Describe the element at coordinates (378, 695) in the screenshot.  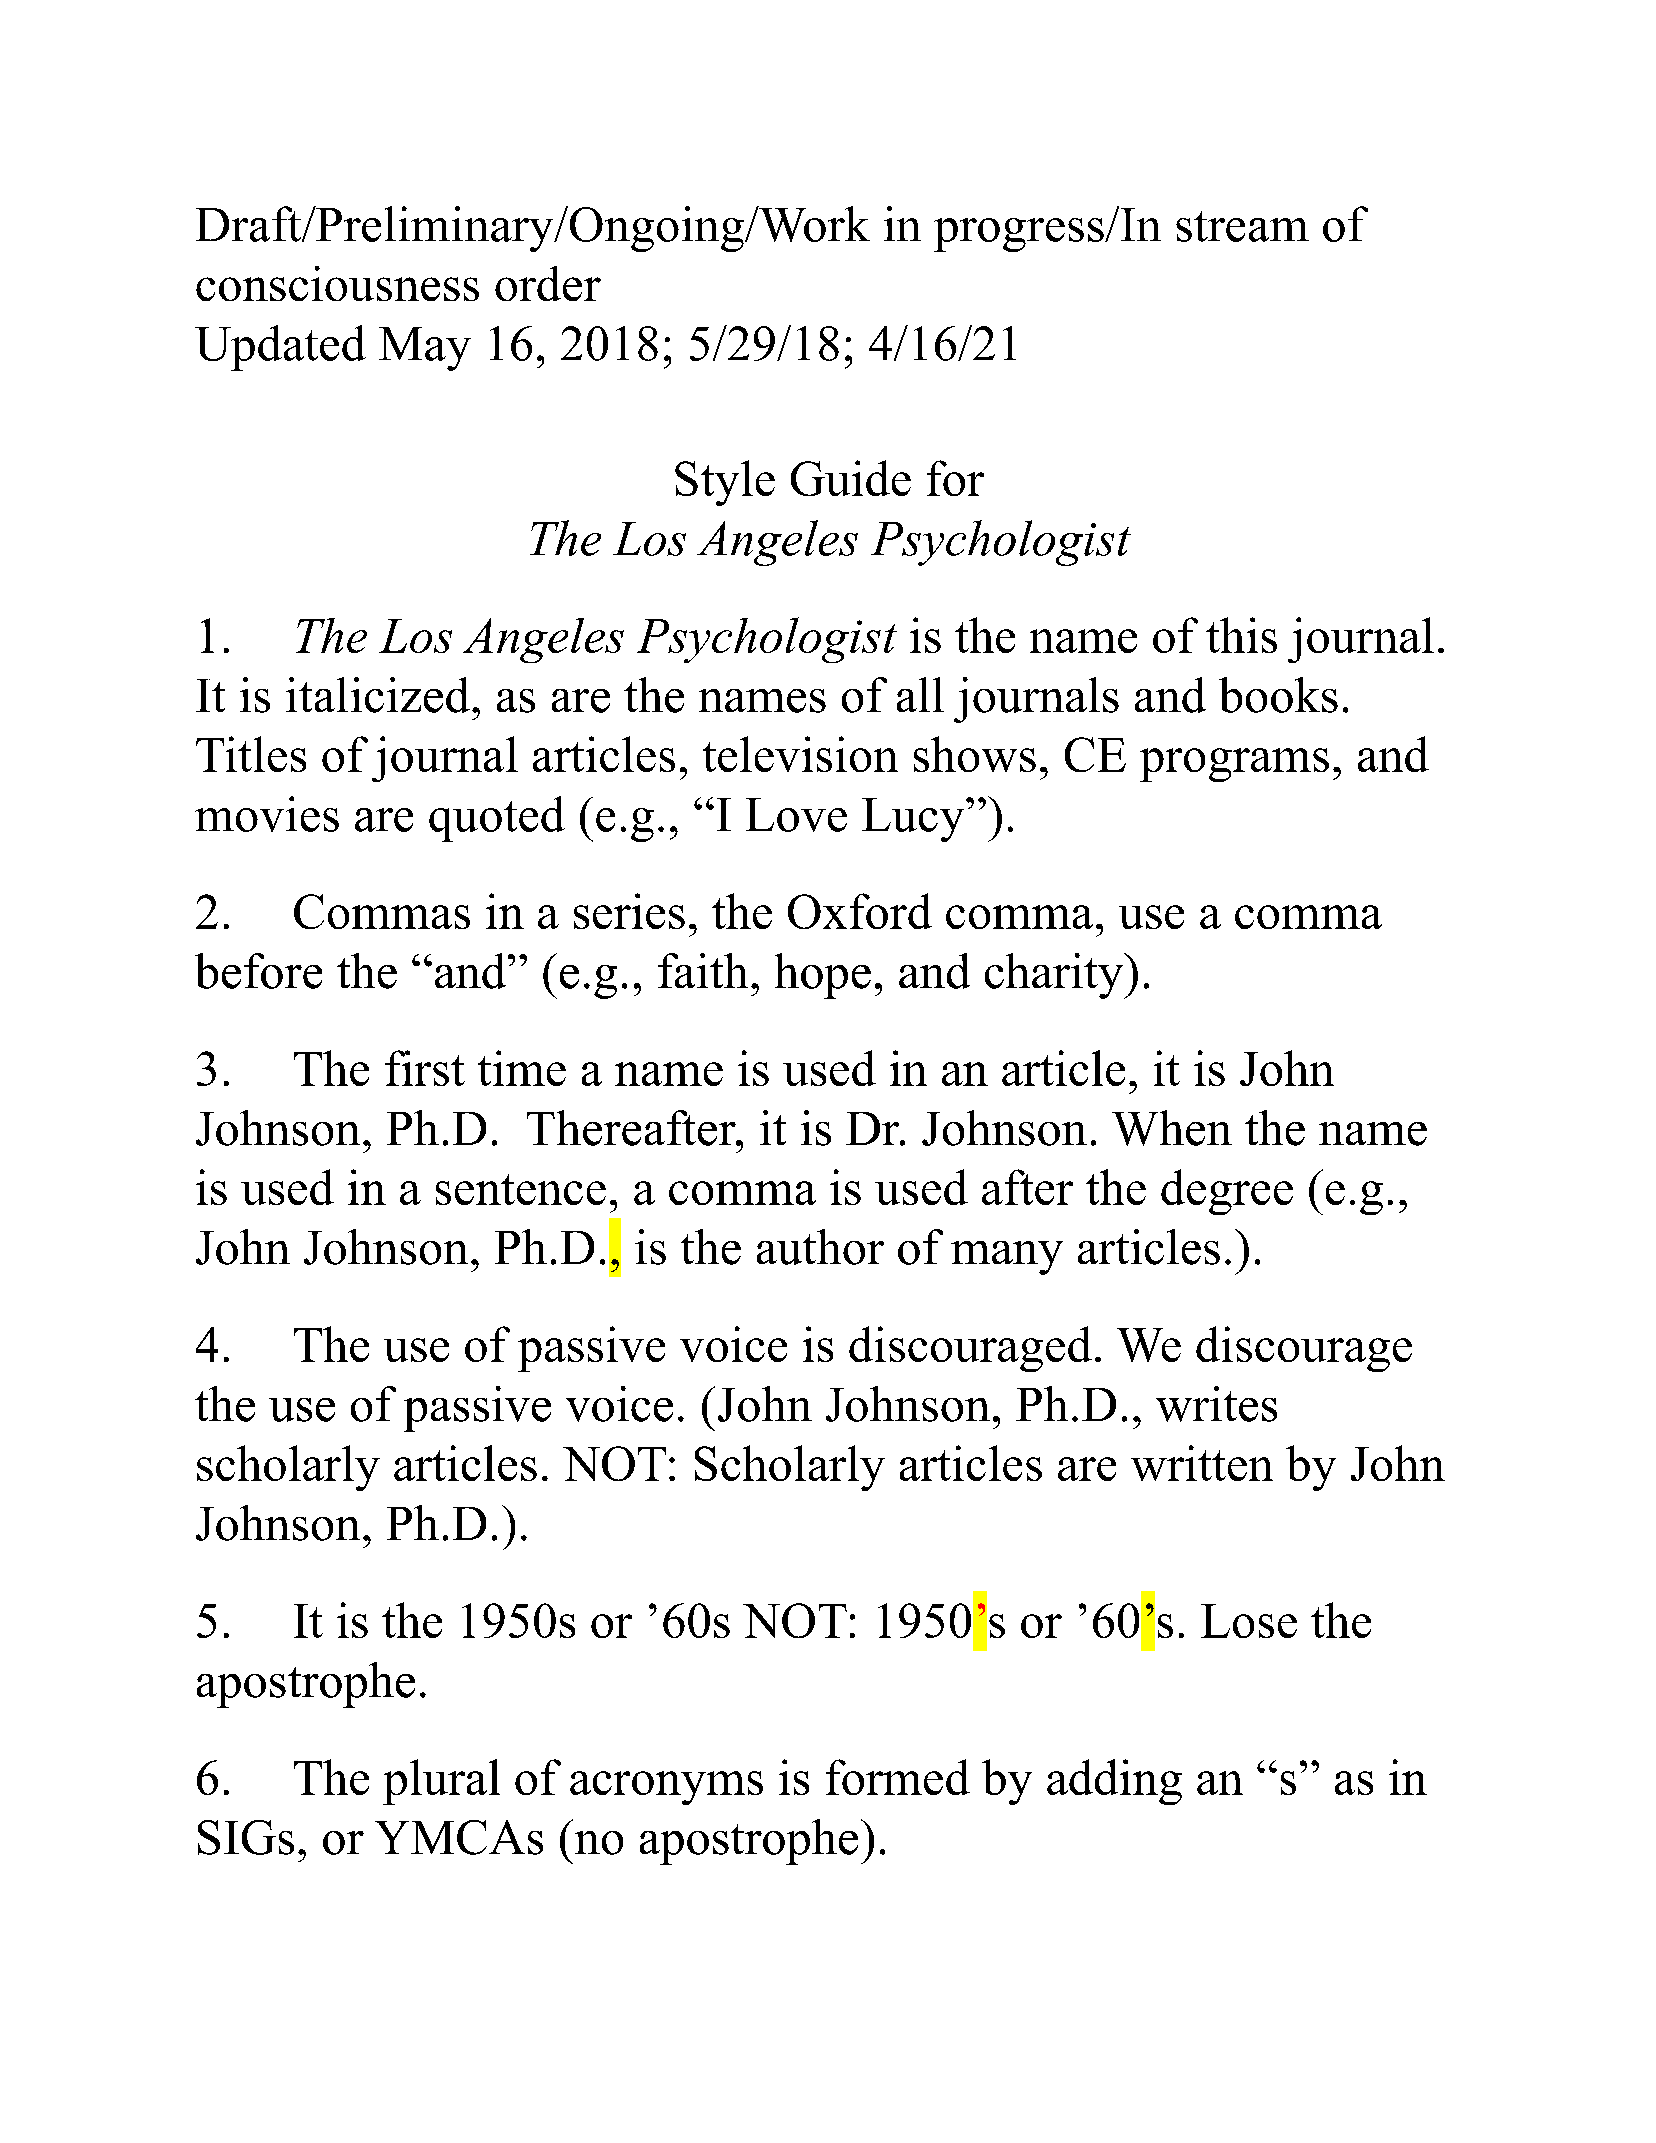
I see `italicized` at that location.
